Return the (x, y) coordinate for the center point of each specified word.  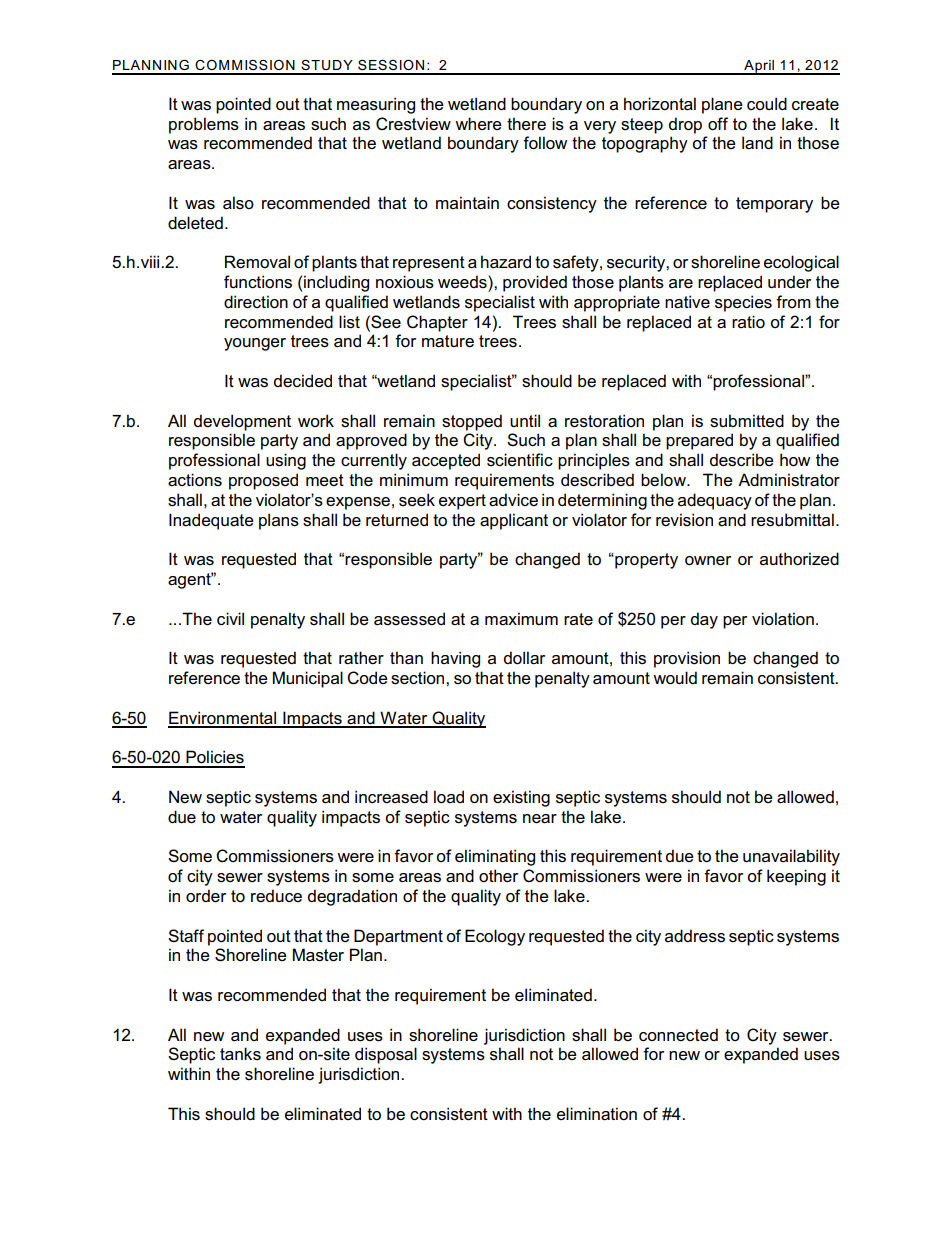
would (675, 678)
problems (204, 125)
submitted (747, 421)
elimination (597, 1114)
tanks (240, 1054)
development (242, 422)
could (767, 103)
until (525, 420)
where (478, 123)
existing (521, 798)
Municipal (308, 679)
